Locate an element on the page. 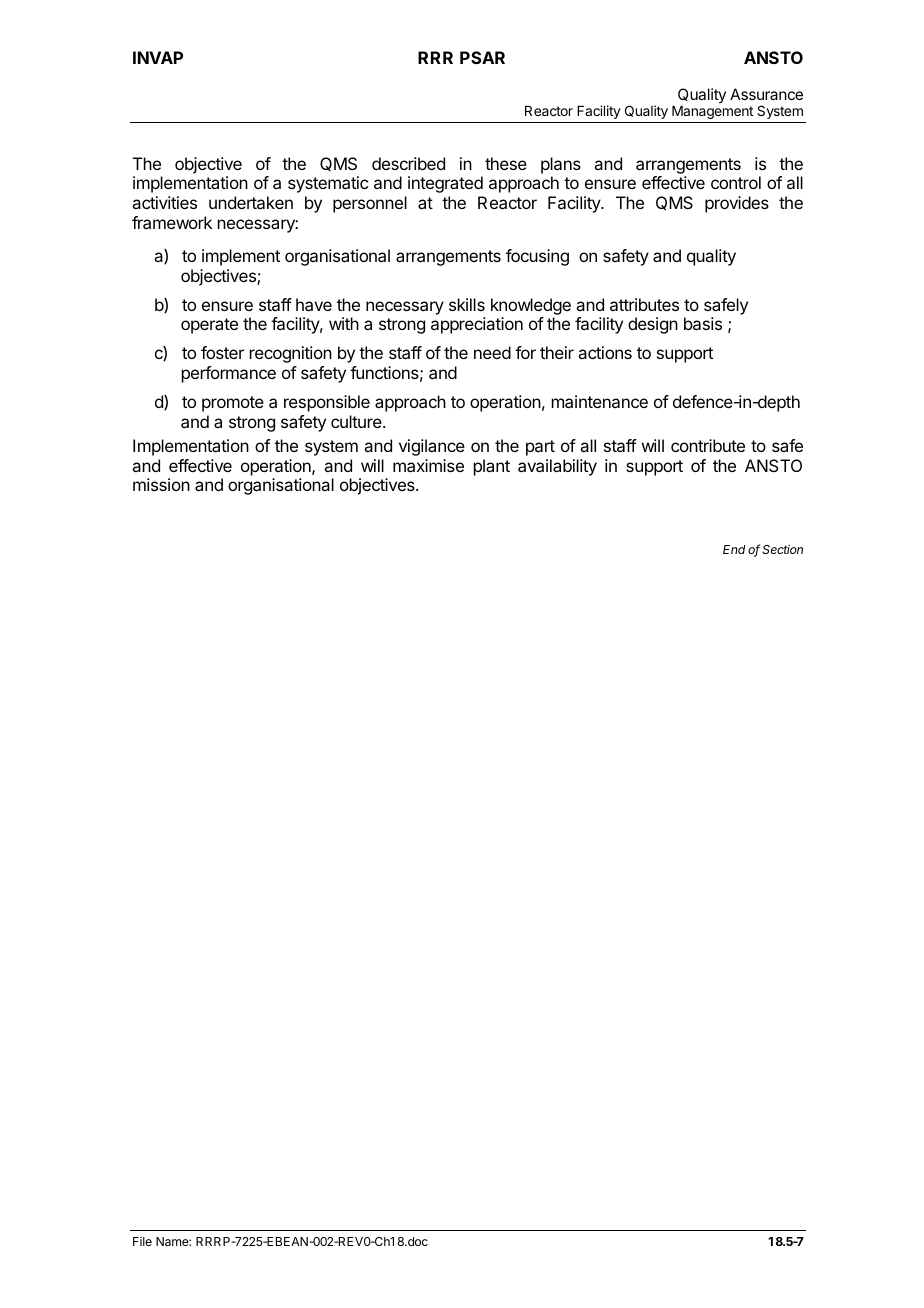 The image size is (924, 1308). these is located at coordinates (506, 163).
